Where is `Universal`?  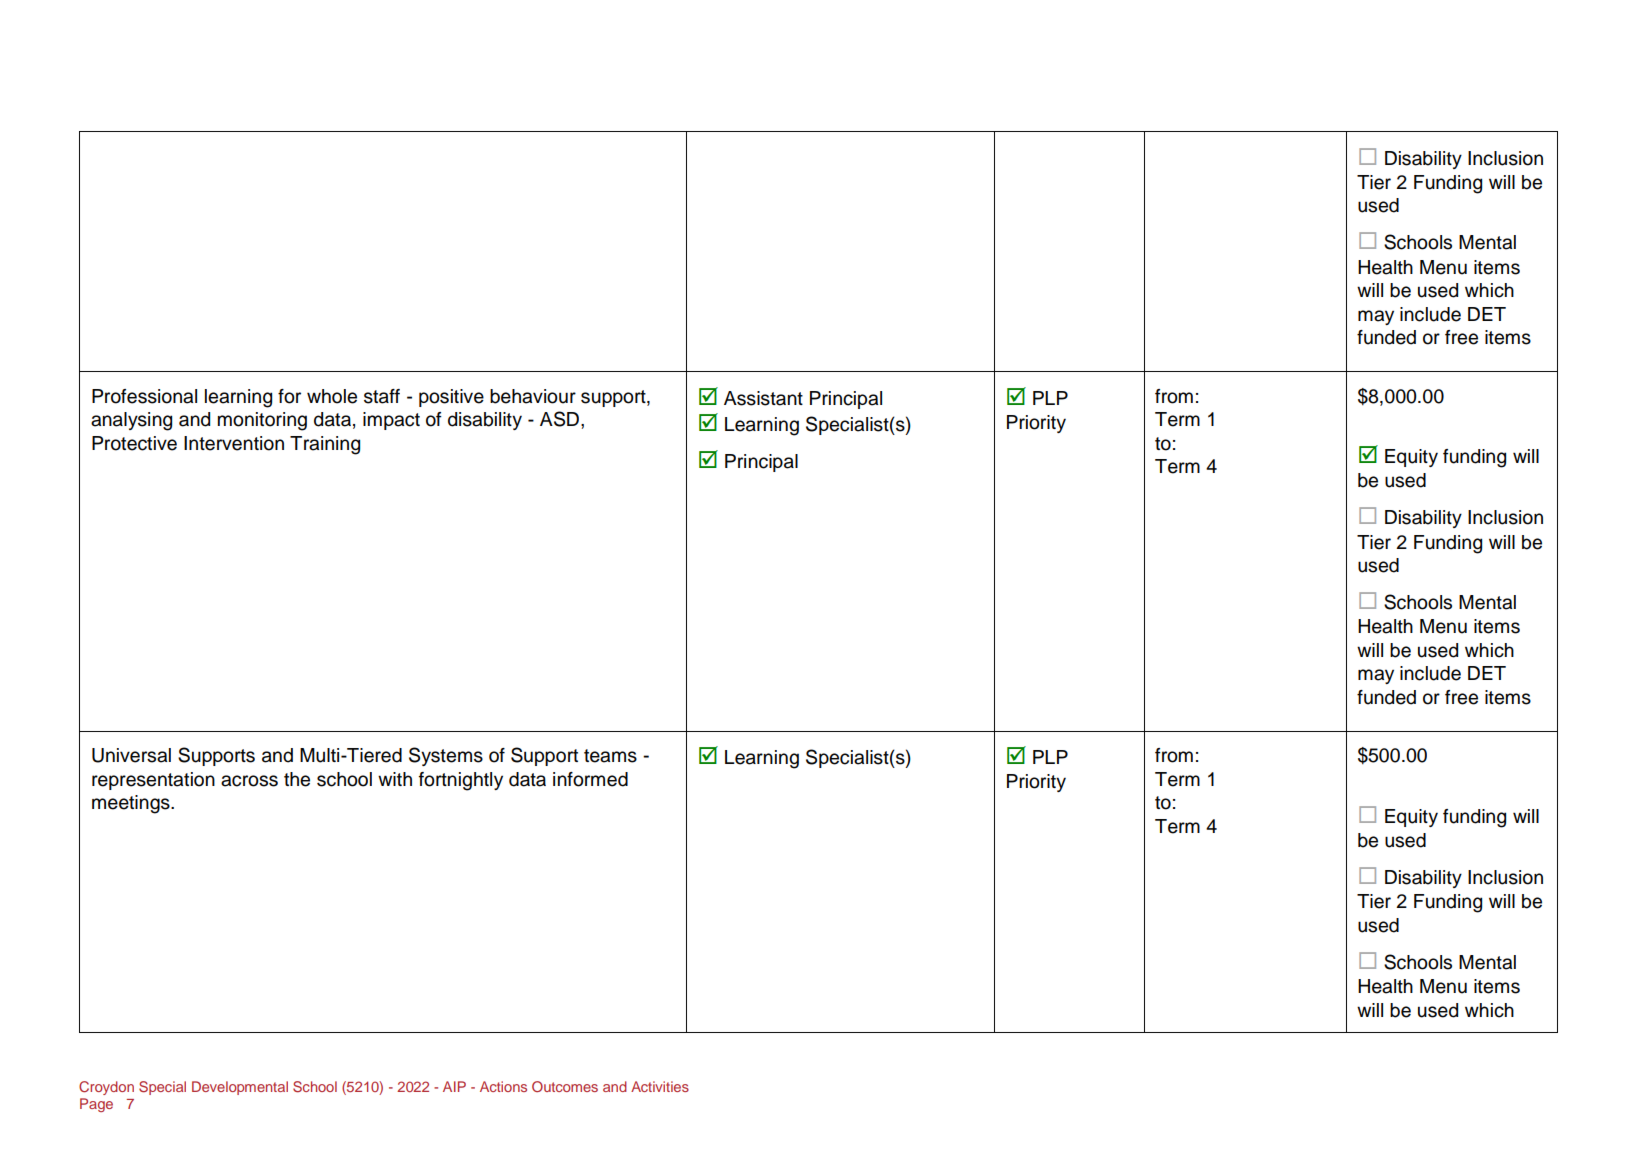 Universal is located at coordinates (131, 755).
